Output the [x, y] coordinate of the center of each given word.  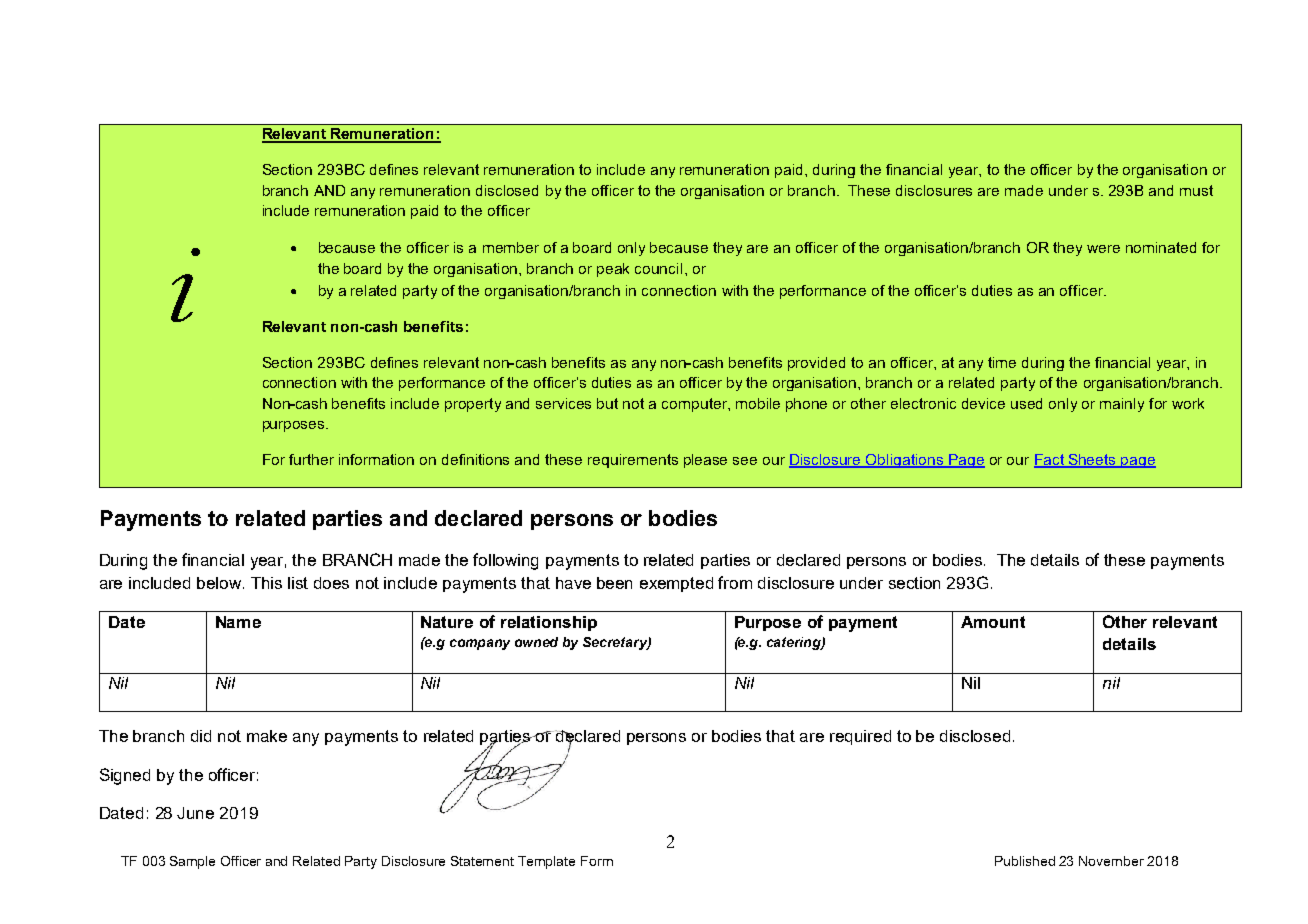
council [658, 268]
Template [546, 862]
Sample [192, 862]
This [266, 583]
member [511, 247]
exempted [676, 584]
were [1103, 249]
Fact [1050, 461]
